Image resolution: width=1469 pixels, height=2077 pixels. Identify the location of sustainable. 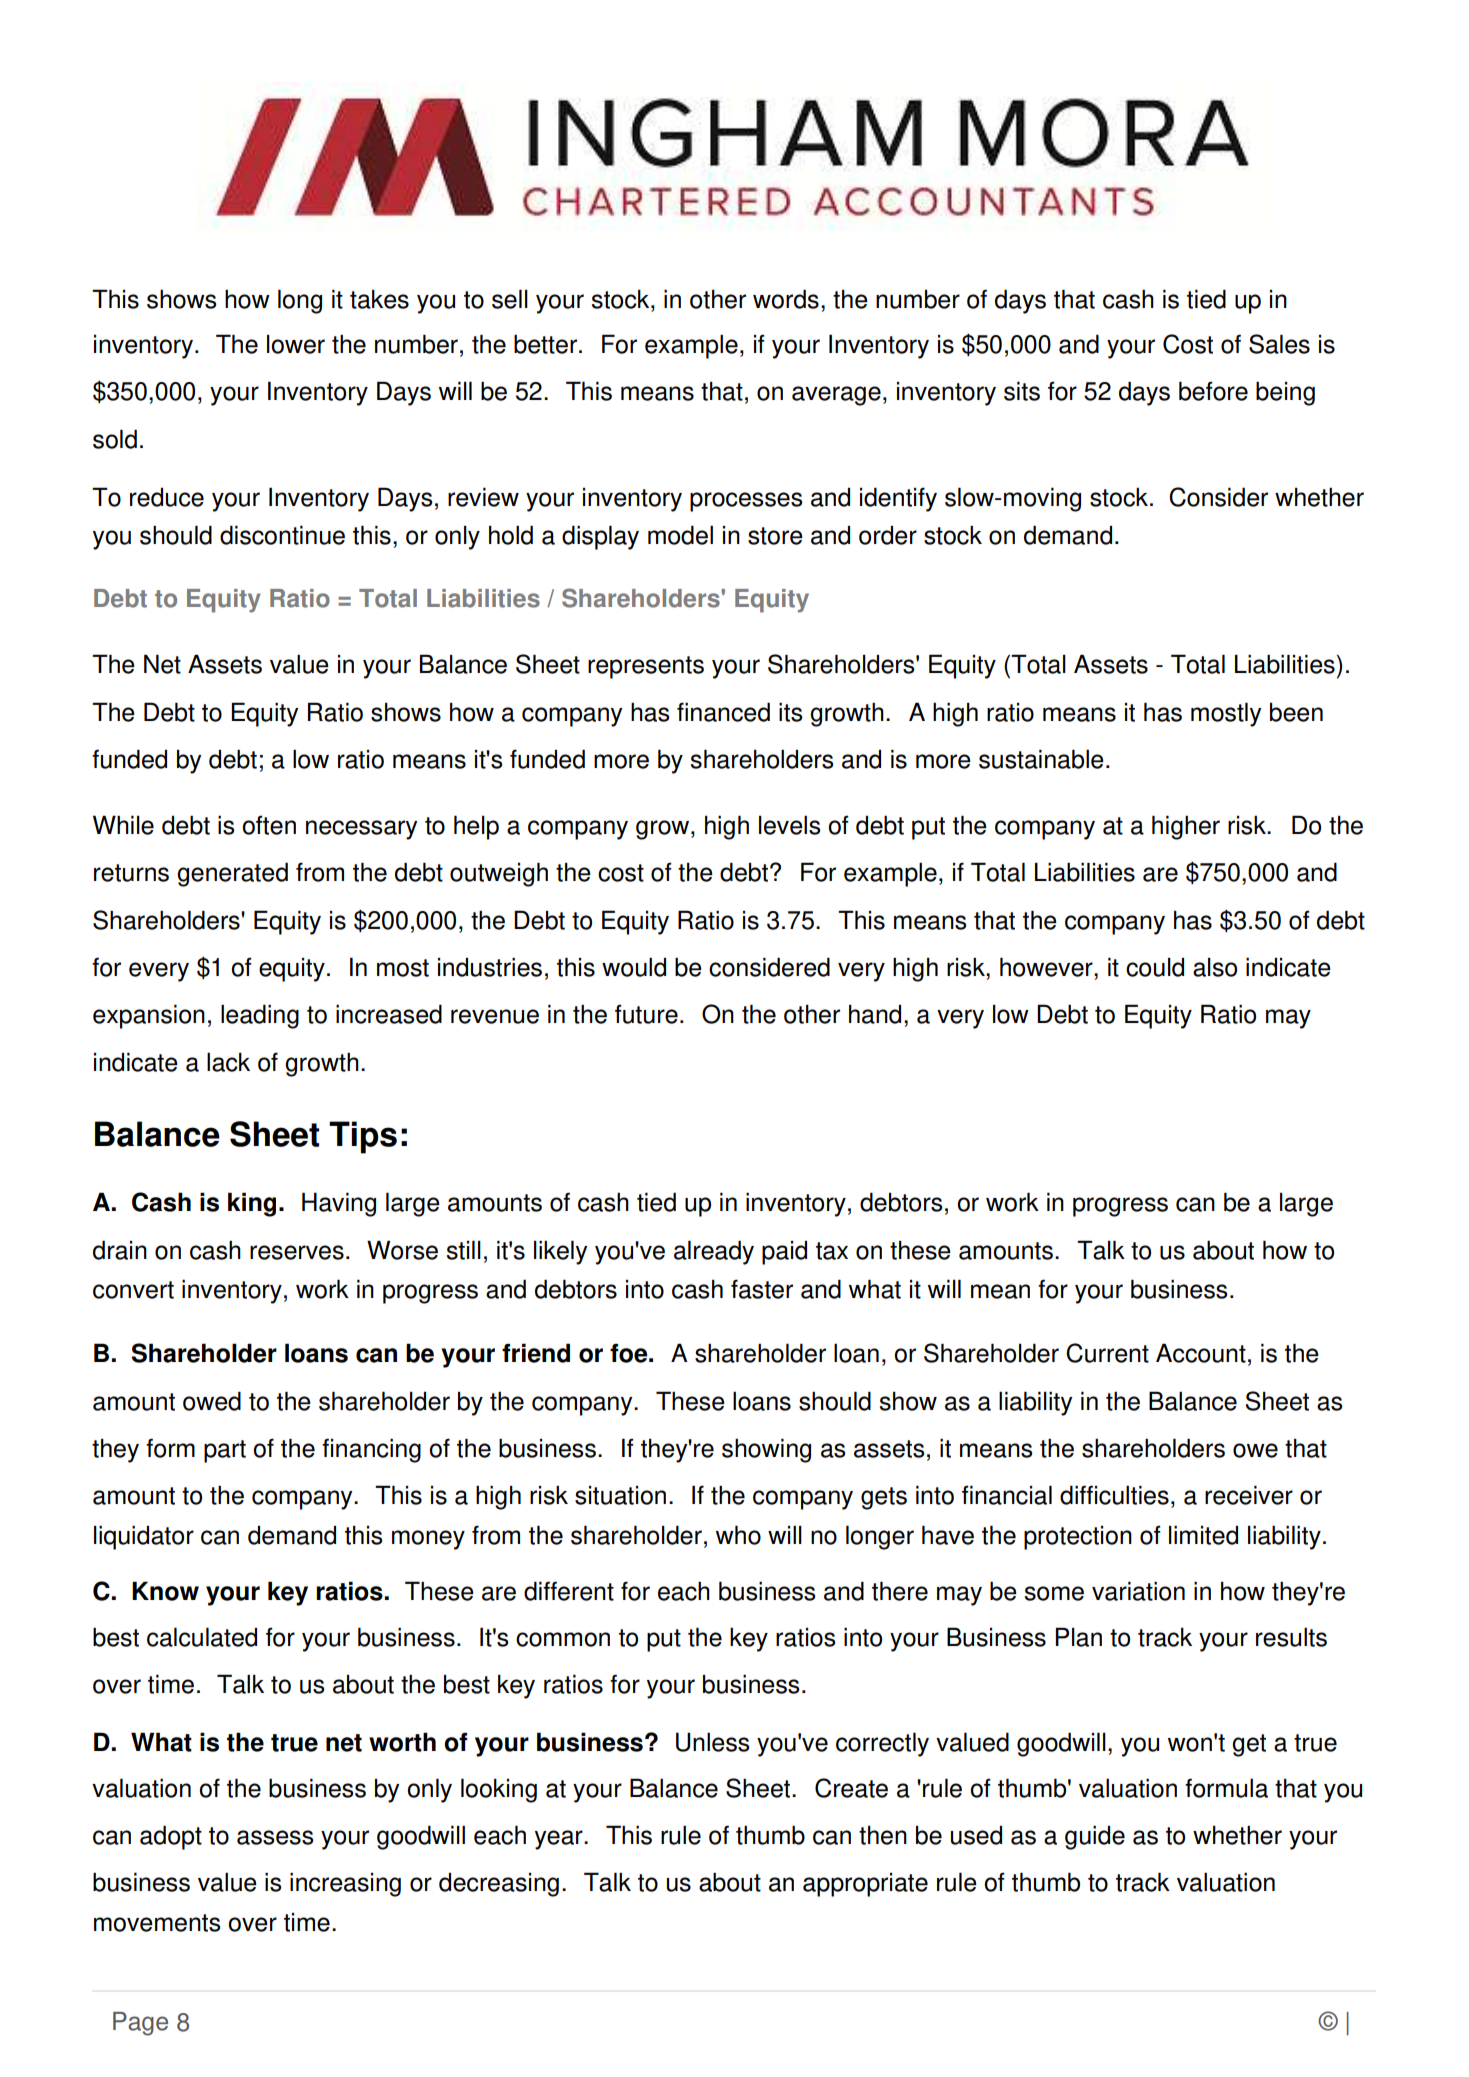
(1041, 759).
